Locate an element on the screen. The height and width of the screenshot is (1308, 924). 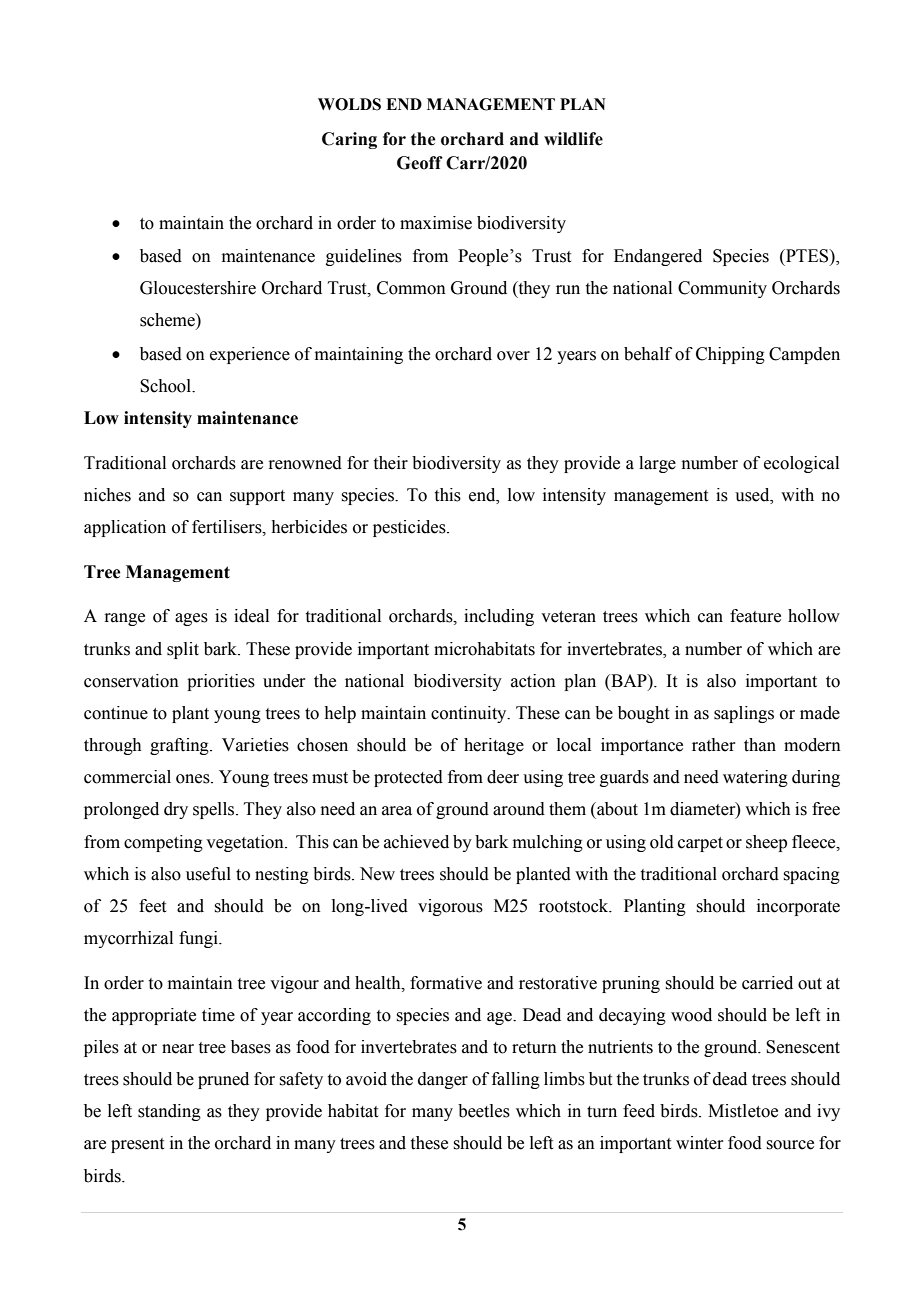
wildlife is located at coordinates (573, 139).
